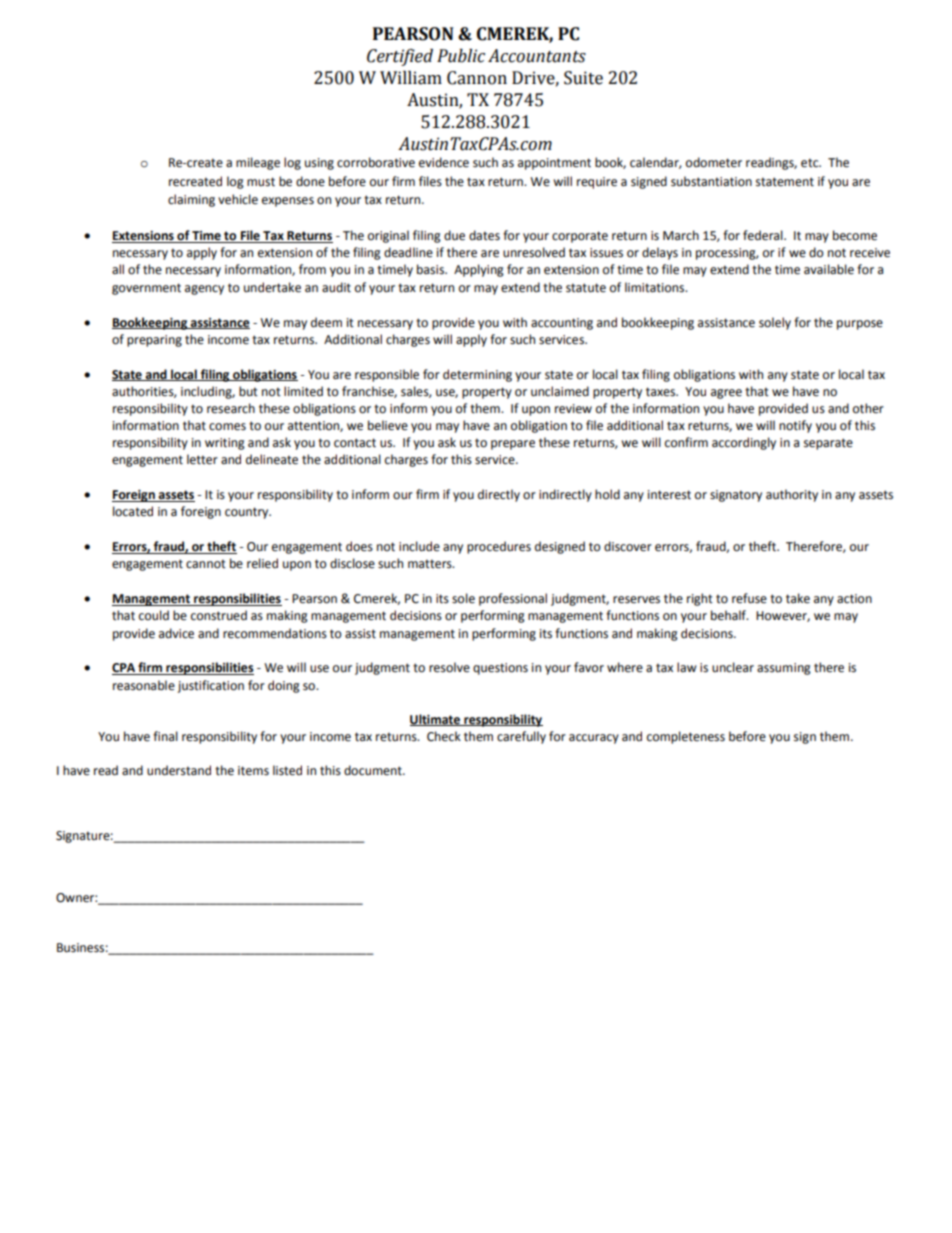  What do you see at coordinates (165, 736) in the screenshot?
I see `final` at bounding box center [165, 736].
